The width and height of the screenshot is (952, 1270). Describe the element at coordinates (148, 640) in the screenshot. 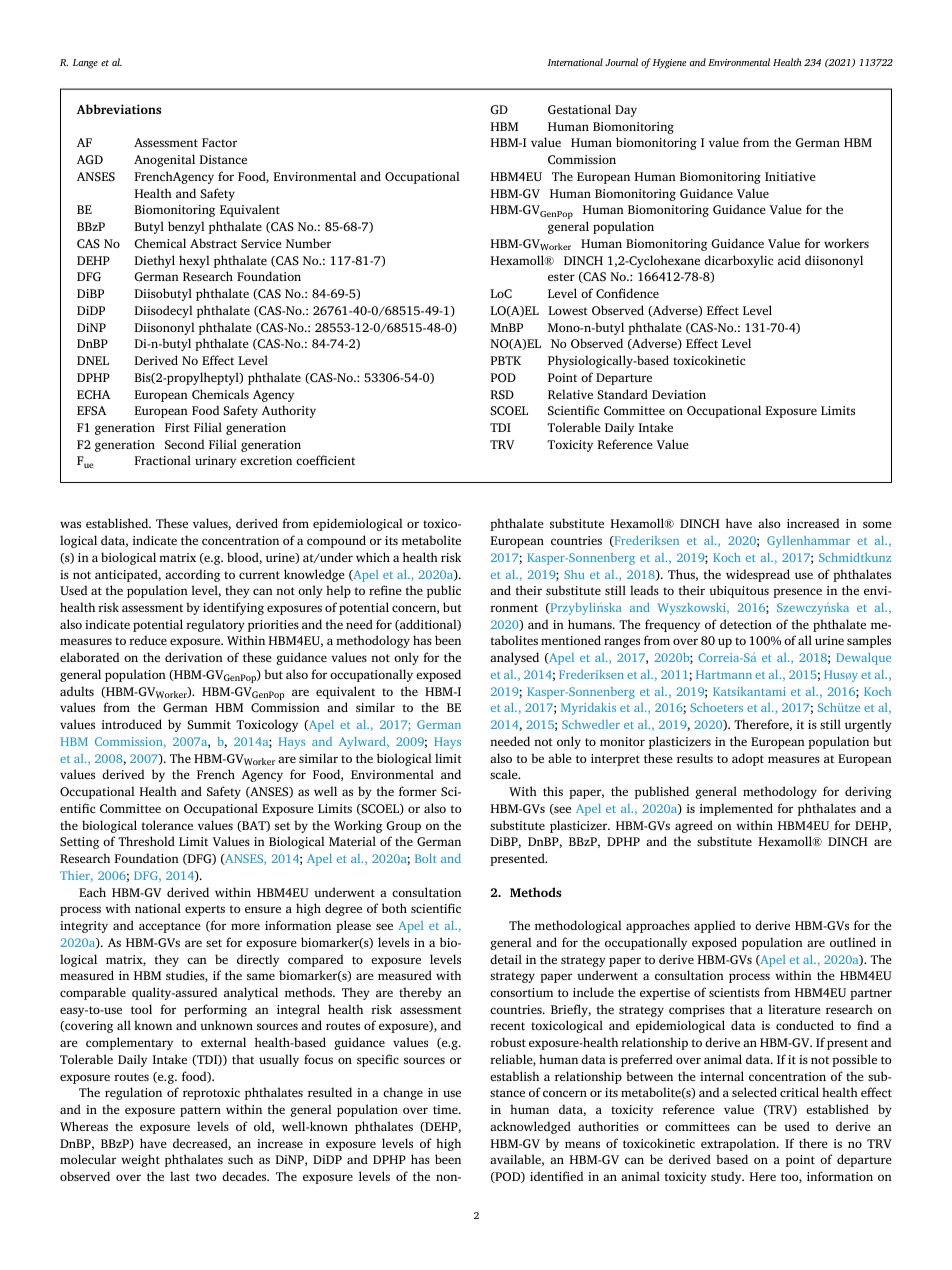

I see `reduce` at that location.
